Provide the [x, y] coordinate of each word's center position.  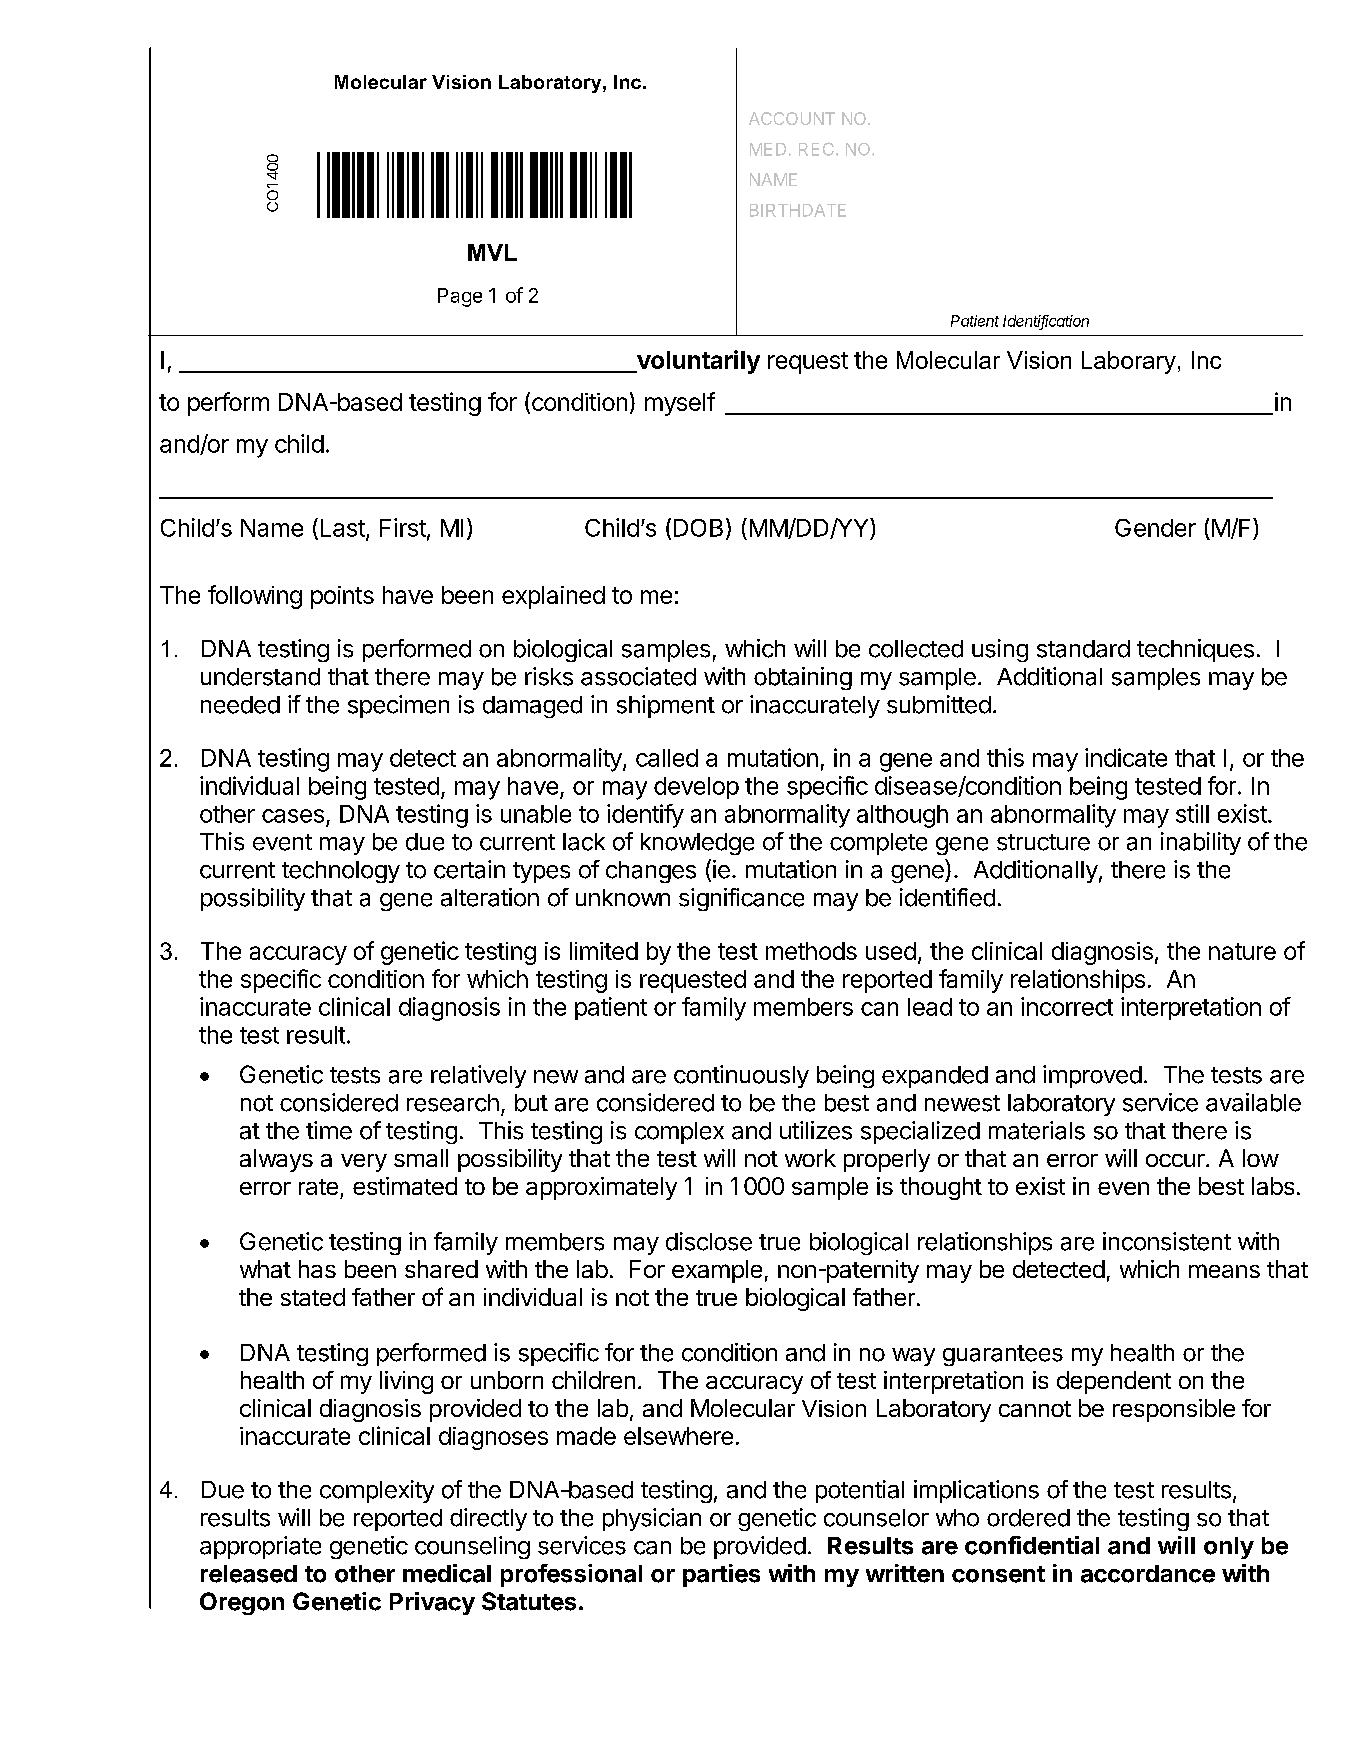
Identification [1046, 322]
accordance [1148, 1574]
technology [341, 872]
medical [447, 1573]
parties [721, 1575]
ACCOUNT [792, 118]
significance [741, 899]
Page [460, 297]
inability [1201, 843]
